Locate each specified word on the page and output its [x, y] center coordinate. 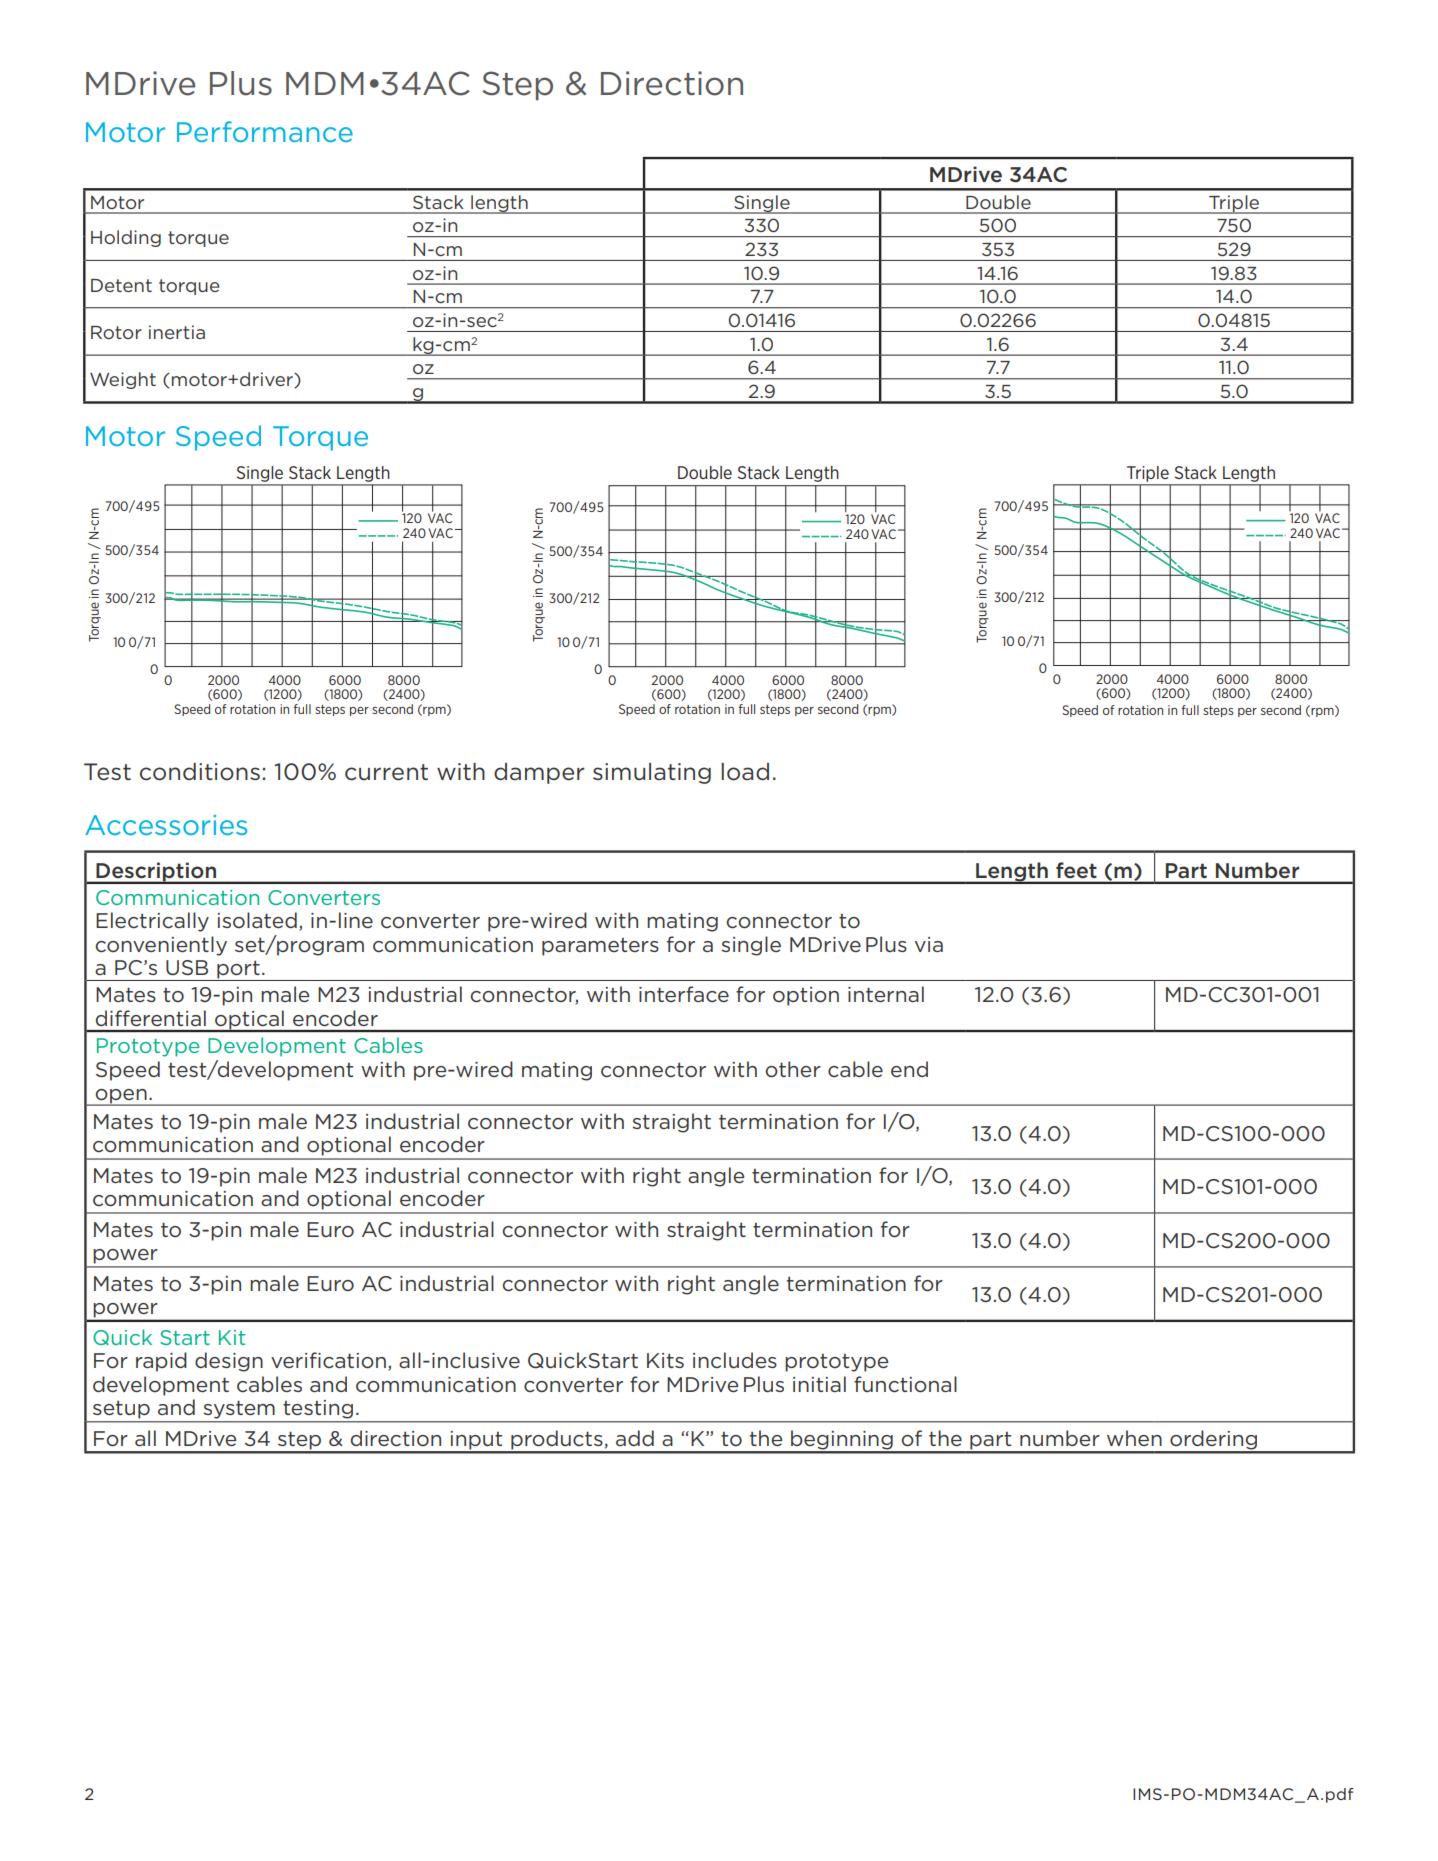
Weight [123, 380]
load [745, 772]
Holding [126, 238]
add [635, 1438]
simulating [652, 773]
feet [1076, 870]
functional [905, 1384]
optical [249, 1021]
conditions [200, 772]
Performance [265, 131]
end [909, 1069]
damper [539, 773]
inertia [177, 332]
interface [684, 994]
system [239, 1410]
